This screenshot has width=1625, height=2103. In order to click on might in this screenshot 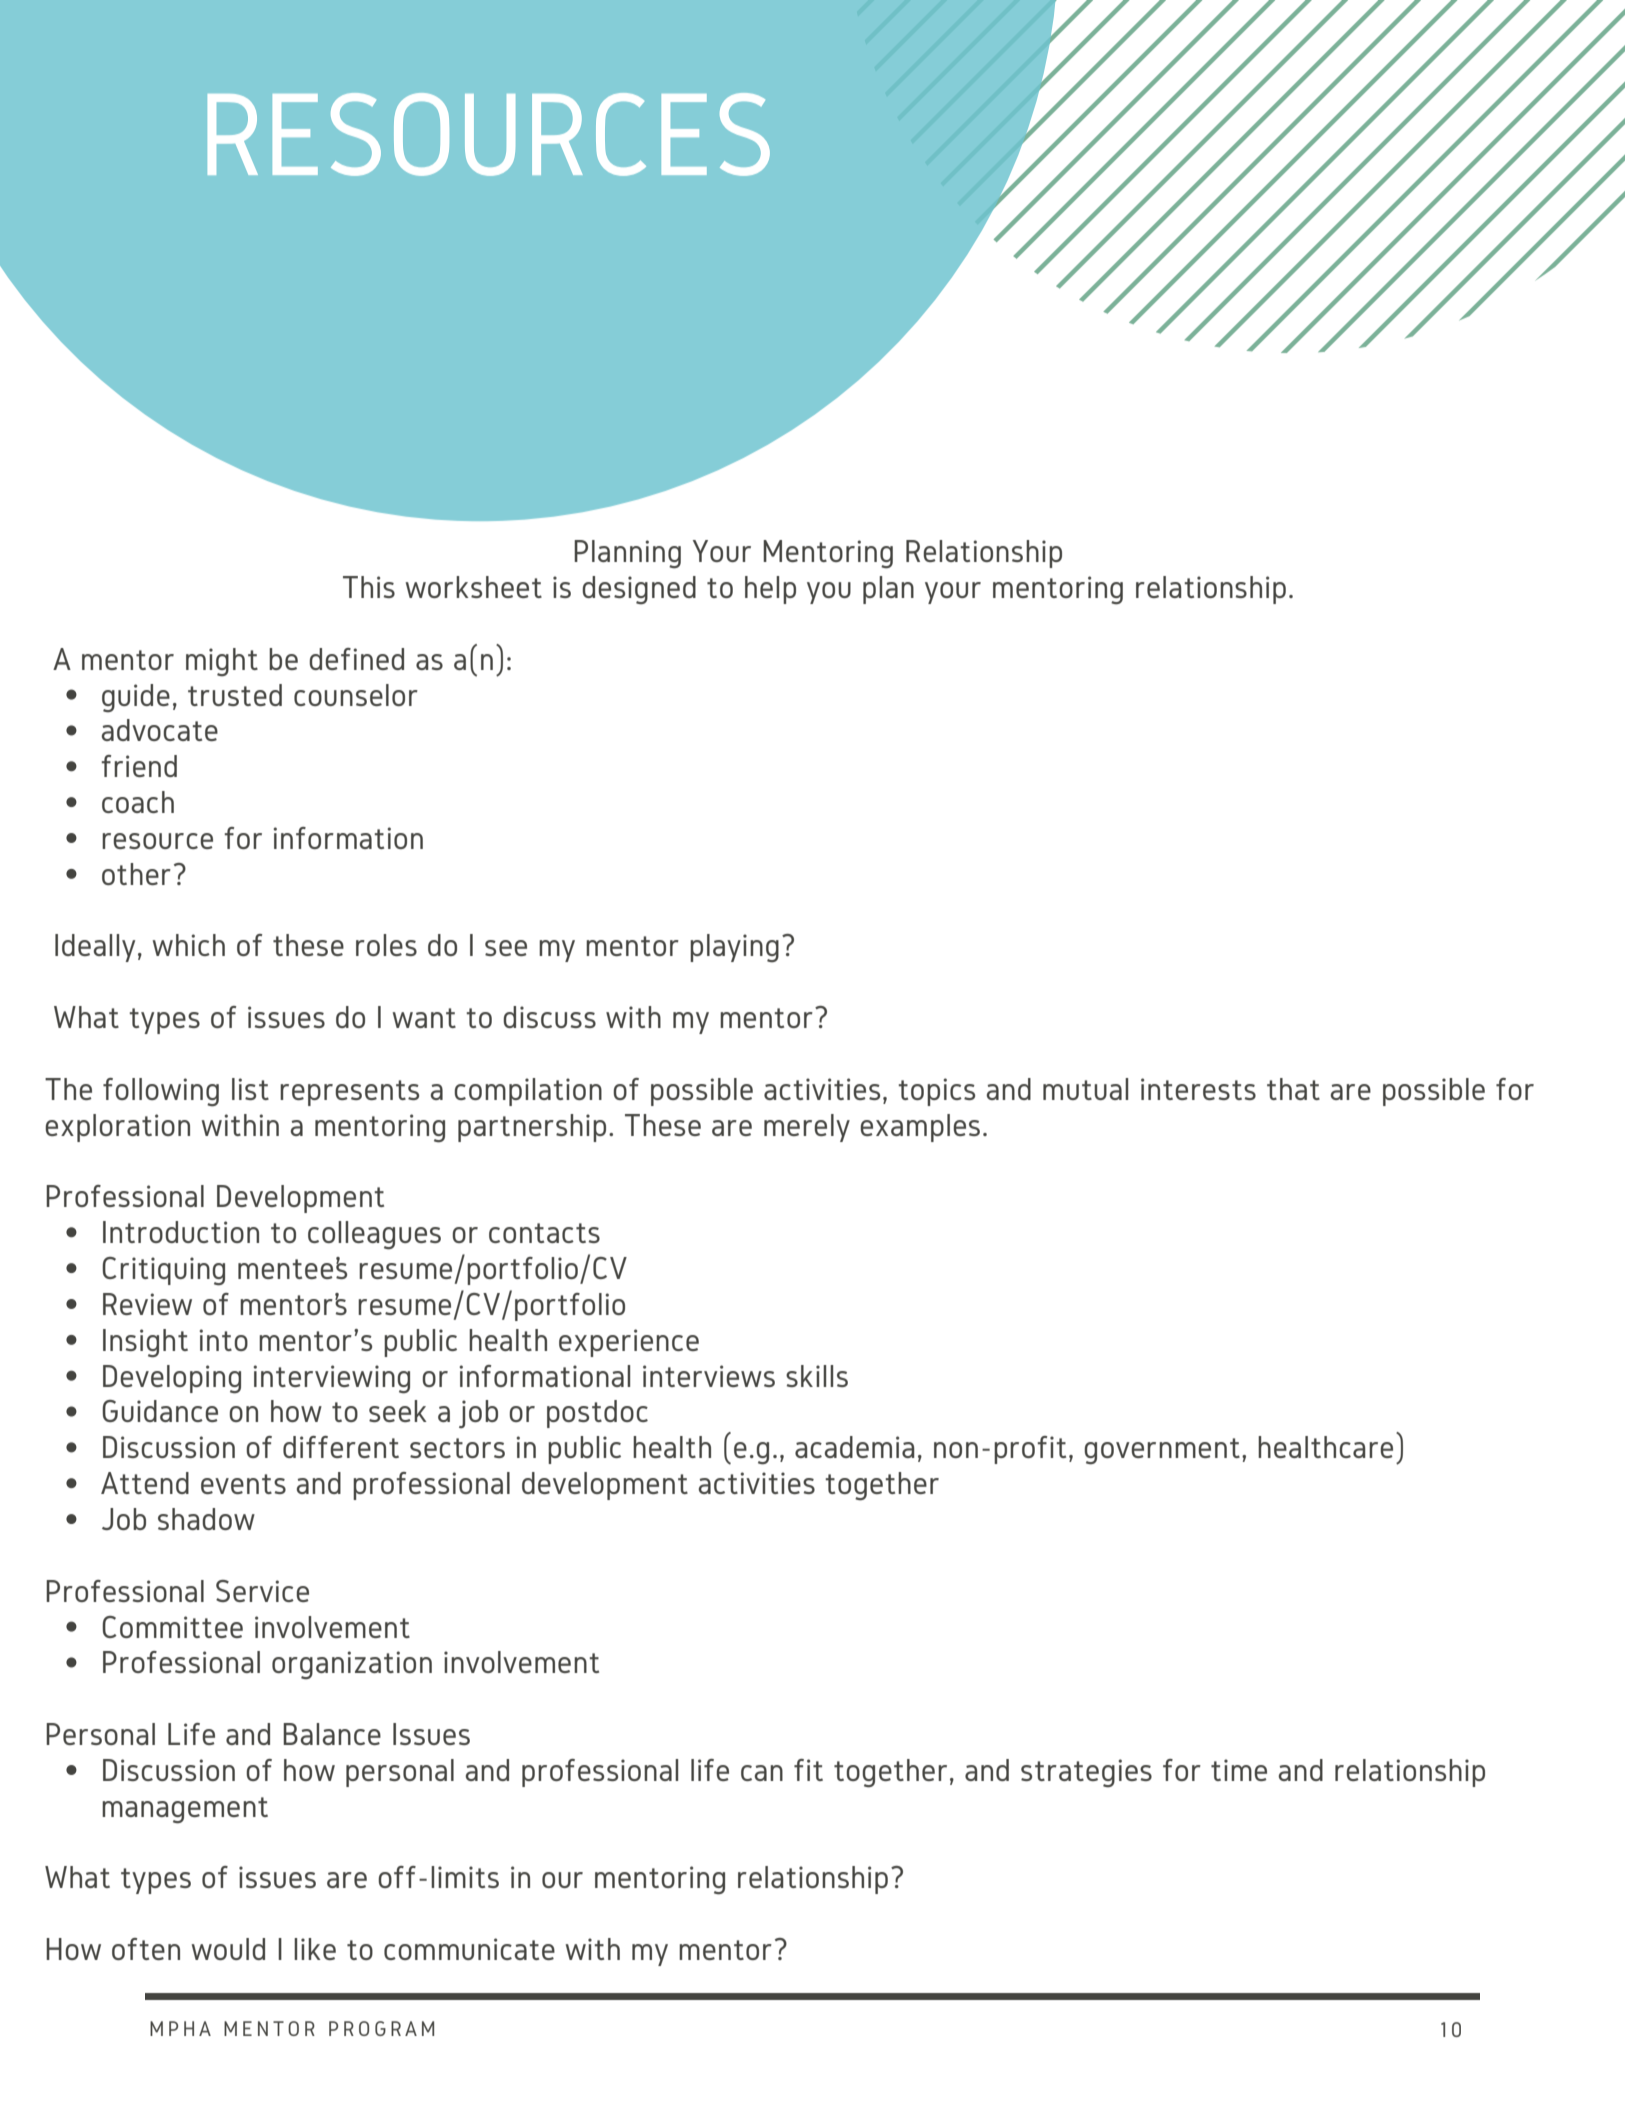, I will do `click(222, 662)`.
